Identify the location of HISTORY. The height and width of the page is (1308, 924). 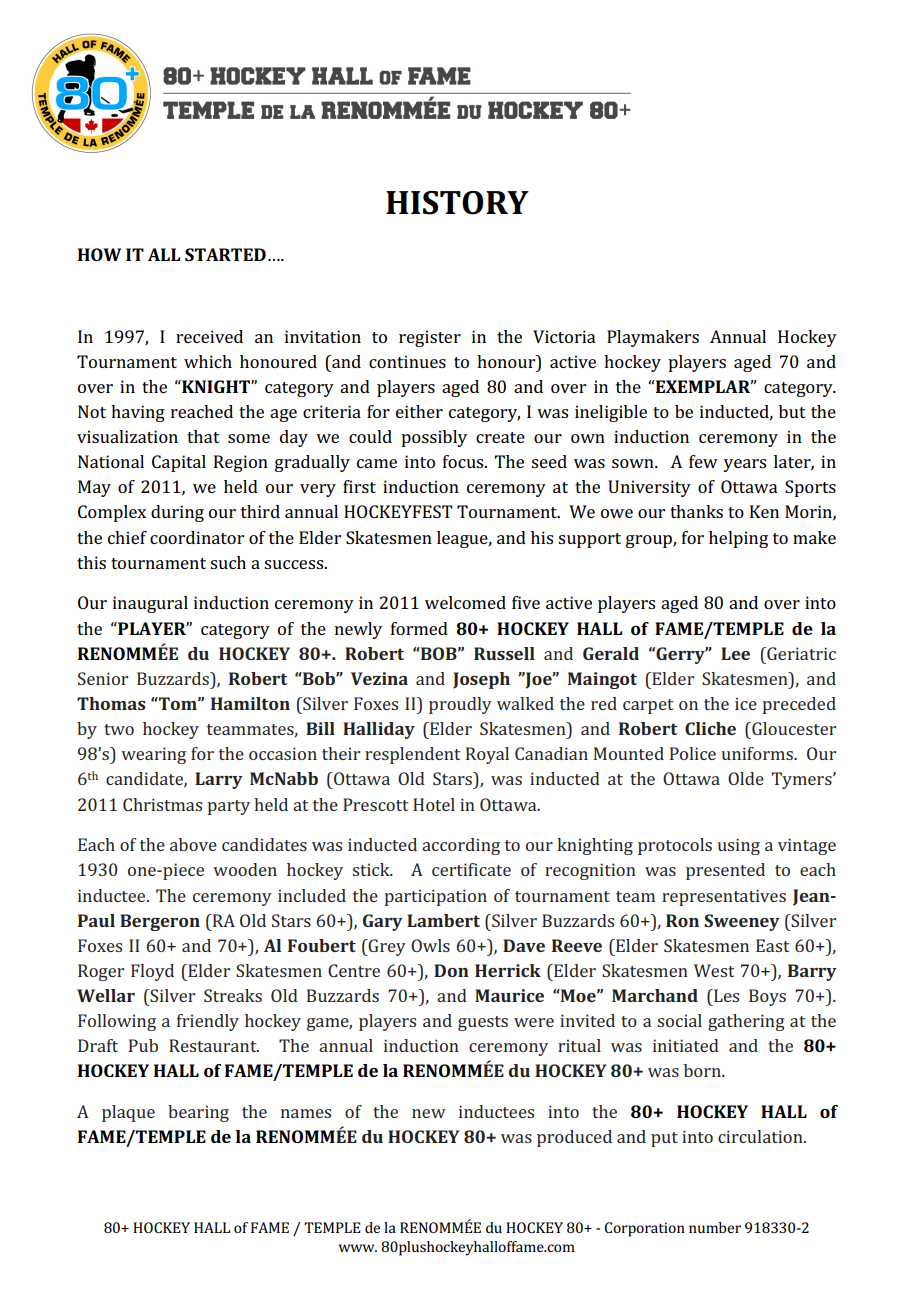
(457, 203).
